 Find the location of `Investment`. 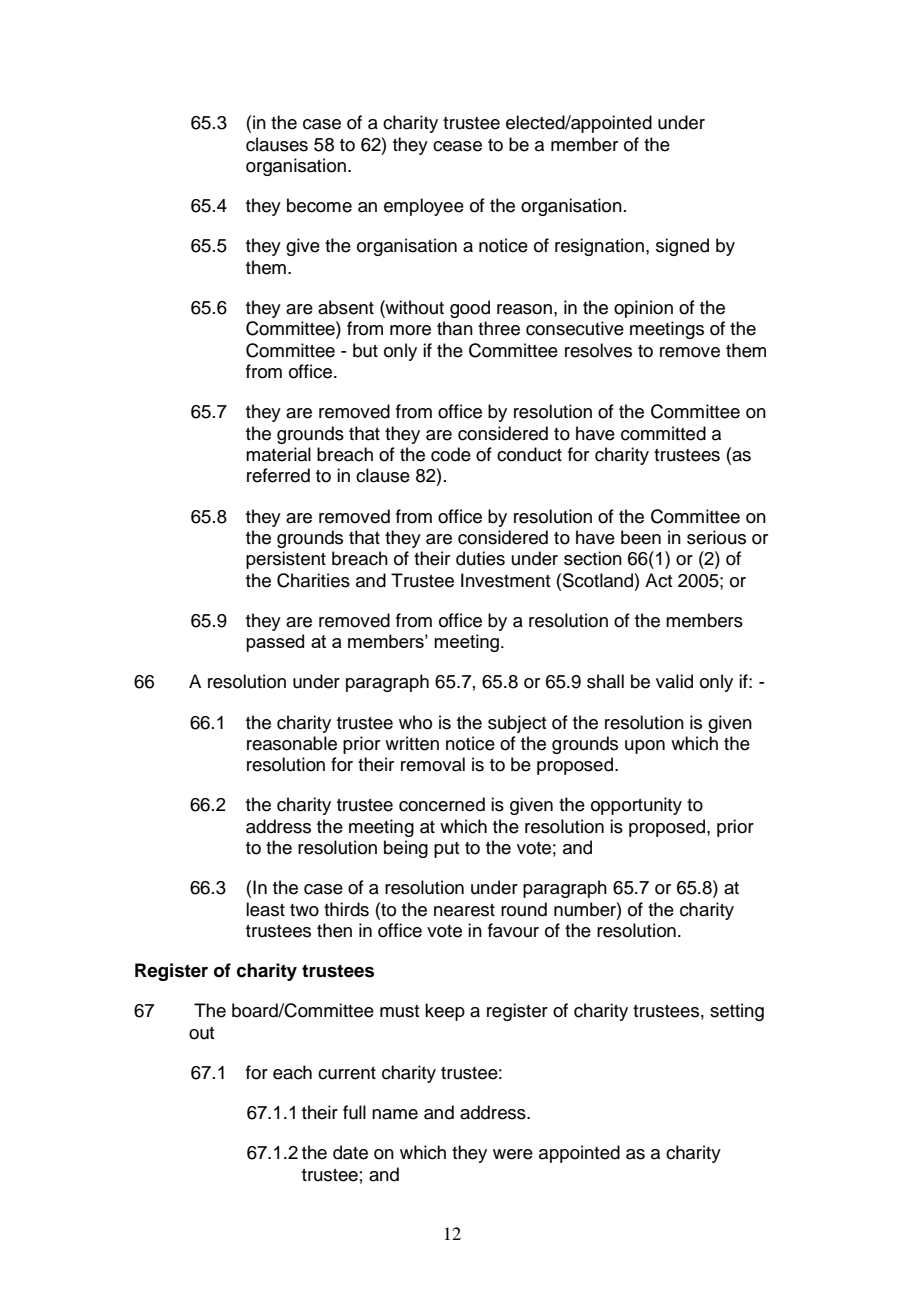

Investment is located at coordinates (505, 580).
